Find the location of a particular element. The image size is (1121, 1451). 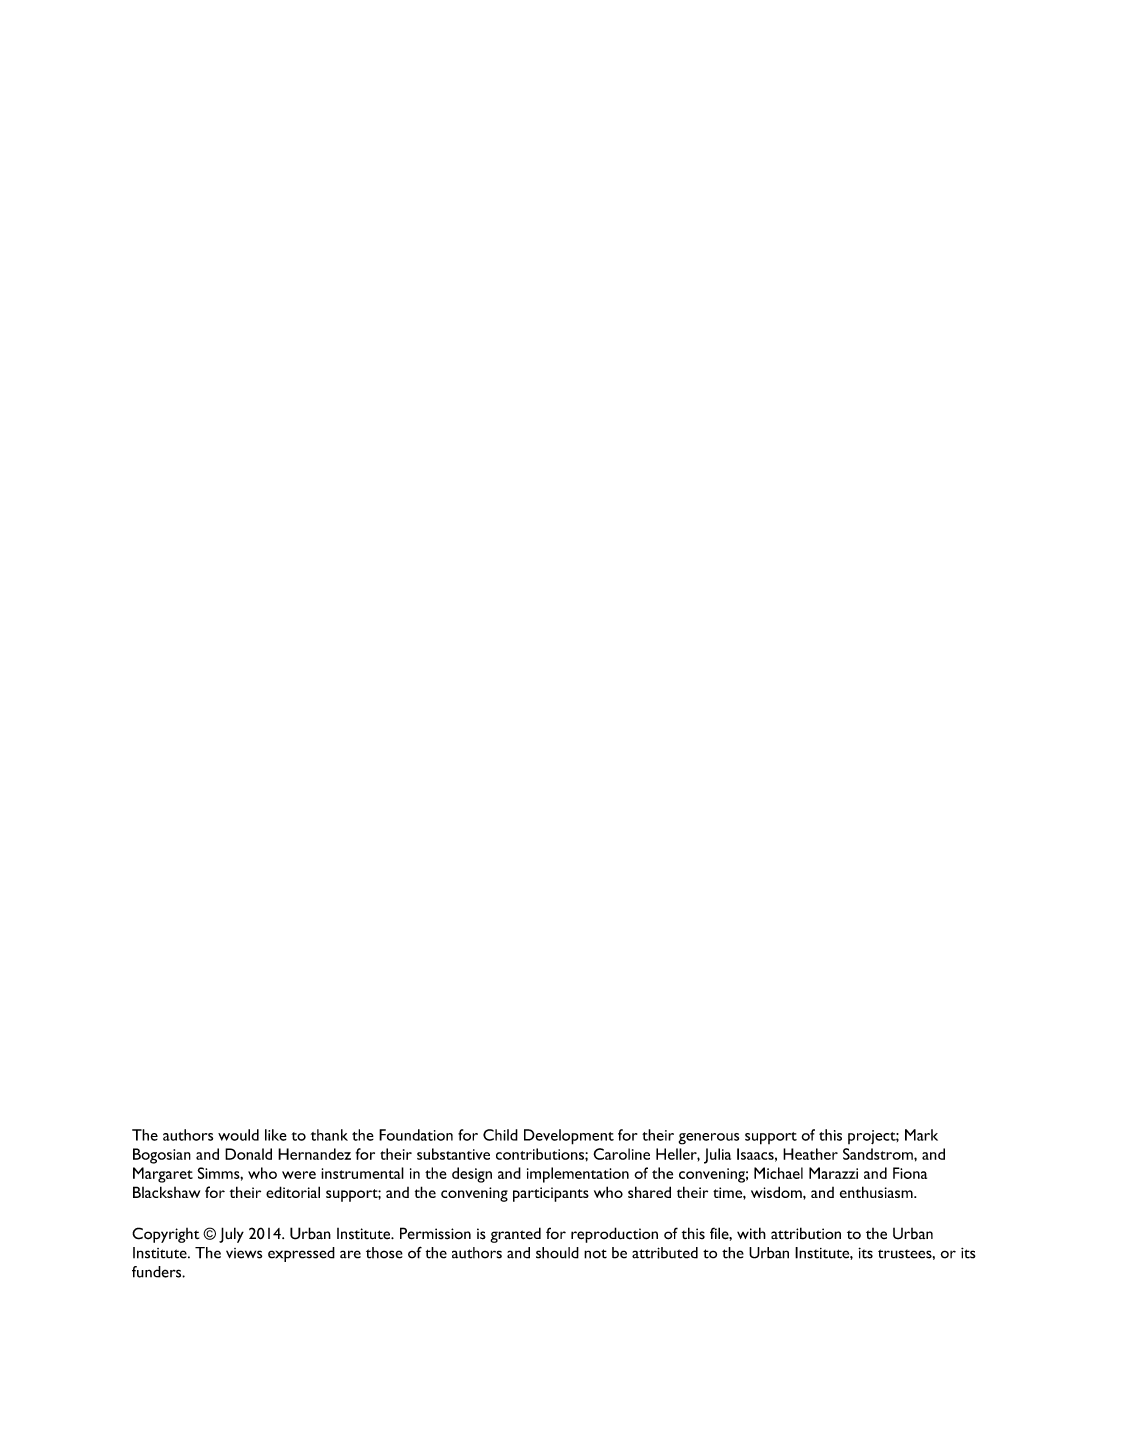

contributions is located at coordinates (541, 1154).
